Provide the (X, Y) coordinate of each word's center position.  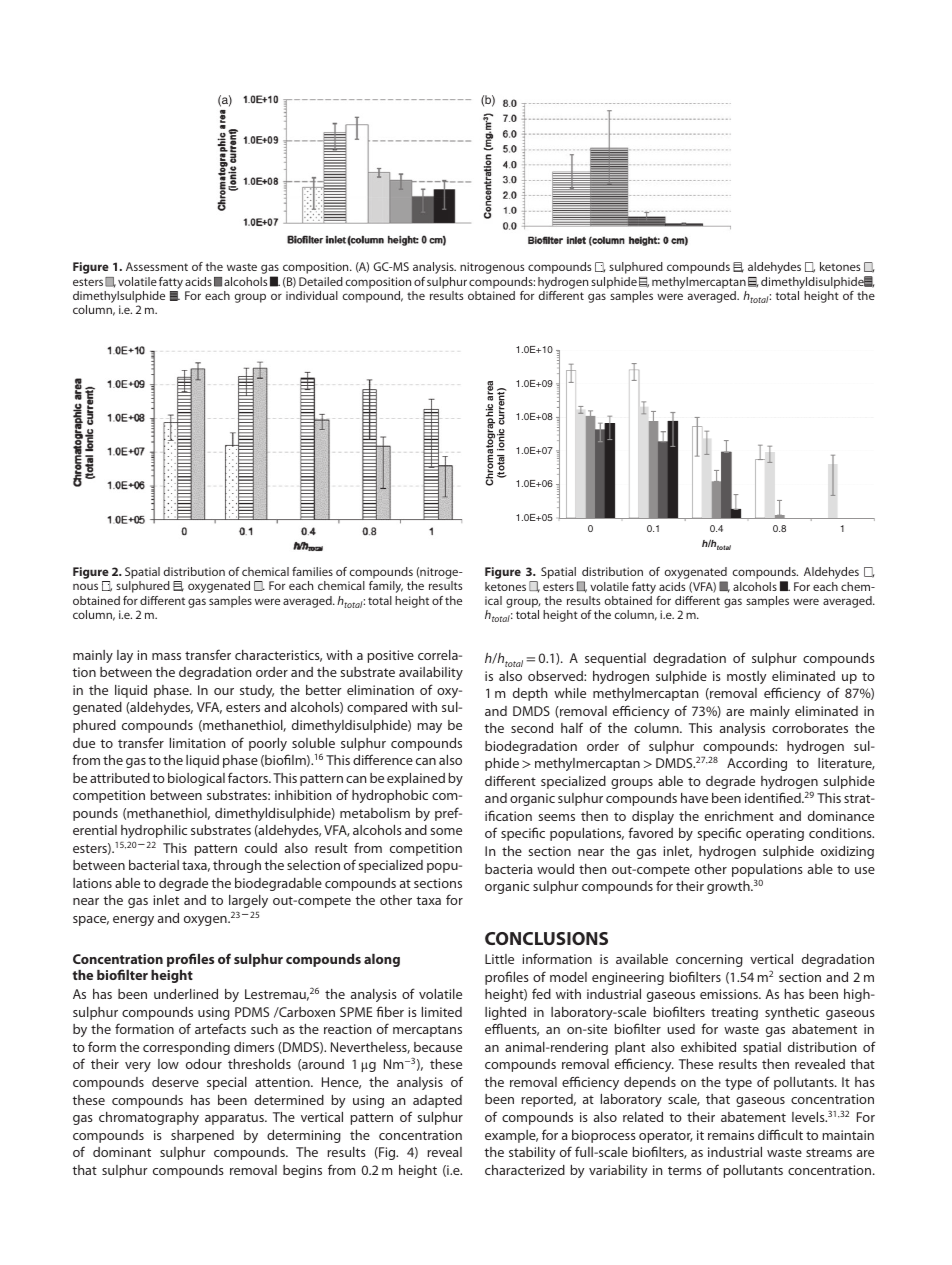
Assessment (157, 266)
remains (731, 1135)
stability (532, 1153)
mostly (746, 677)
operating (775, 834)
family (386, 587)
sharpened (202, 1136)
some (446, 831)
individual (312, 295)
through (237, 866)
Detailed (321, 281)
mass (166, 656)
